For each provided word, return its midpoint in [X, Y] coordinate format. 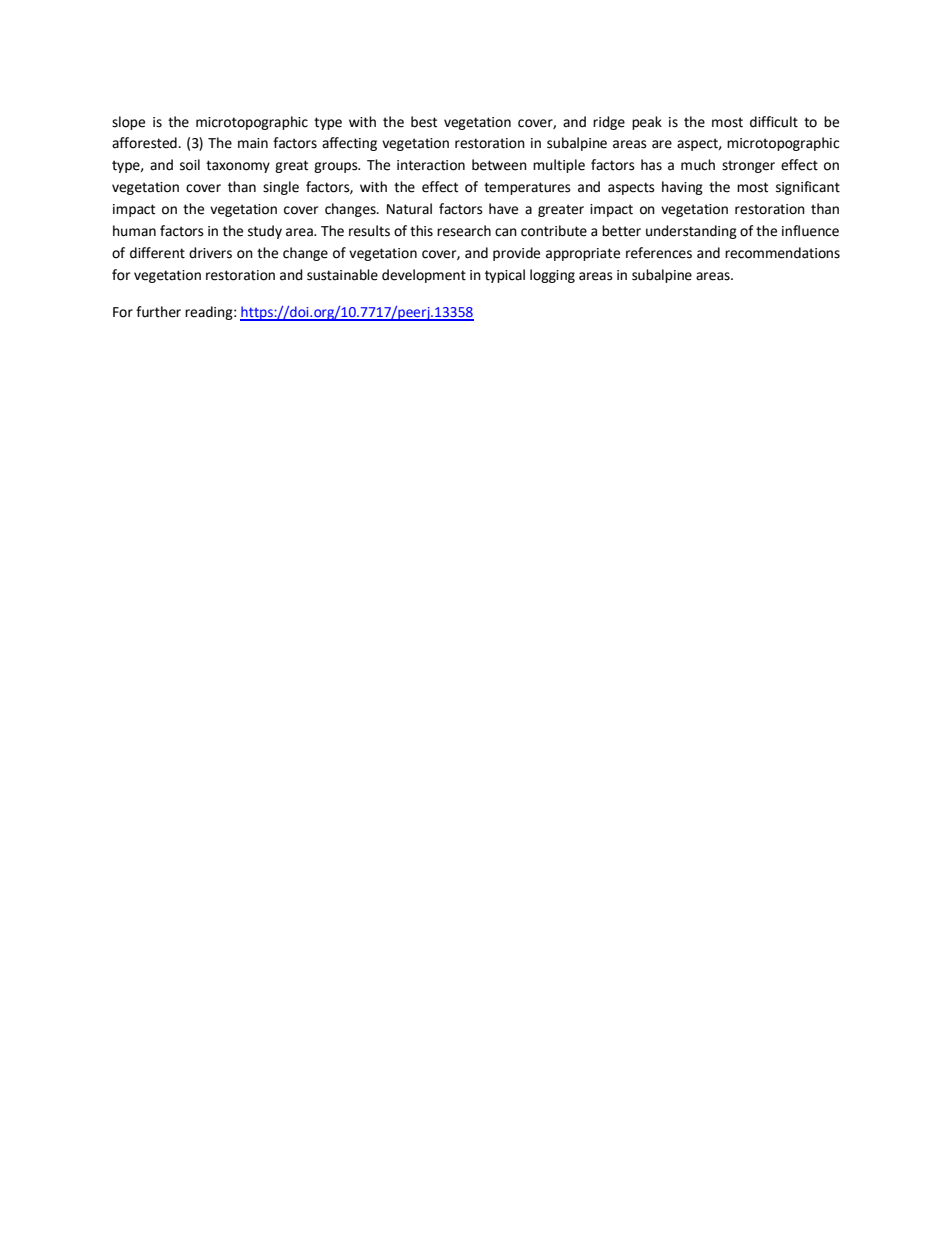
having [682, 188]
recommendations [782, 253]
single [281, 188]
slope [128, 123]
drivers [210, 253]
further [158, 312]
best [424, 122]
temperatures [527, 188]
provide [516, 254]
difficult [774, 122]
